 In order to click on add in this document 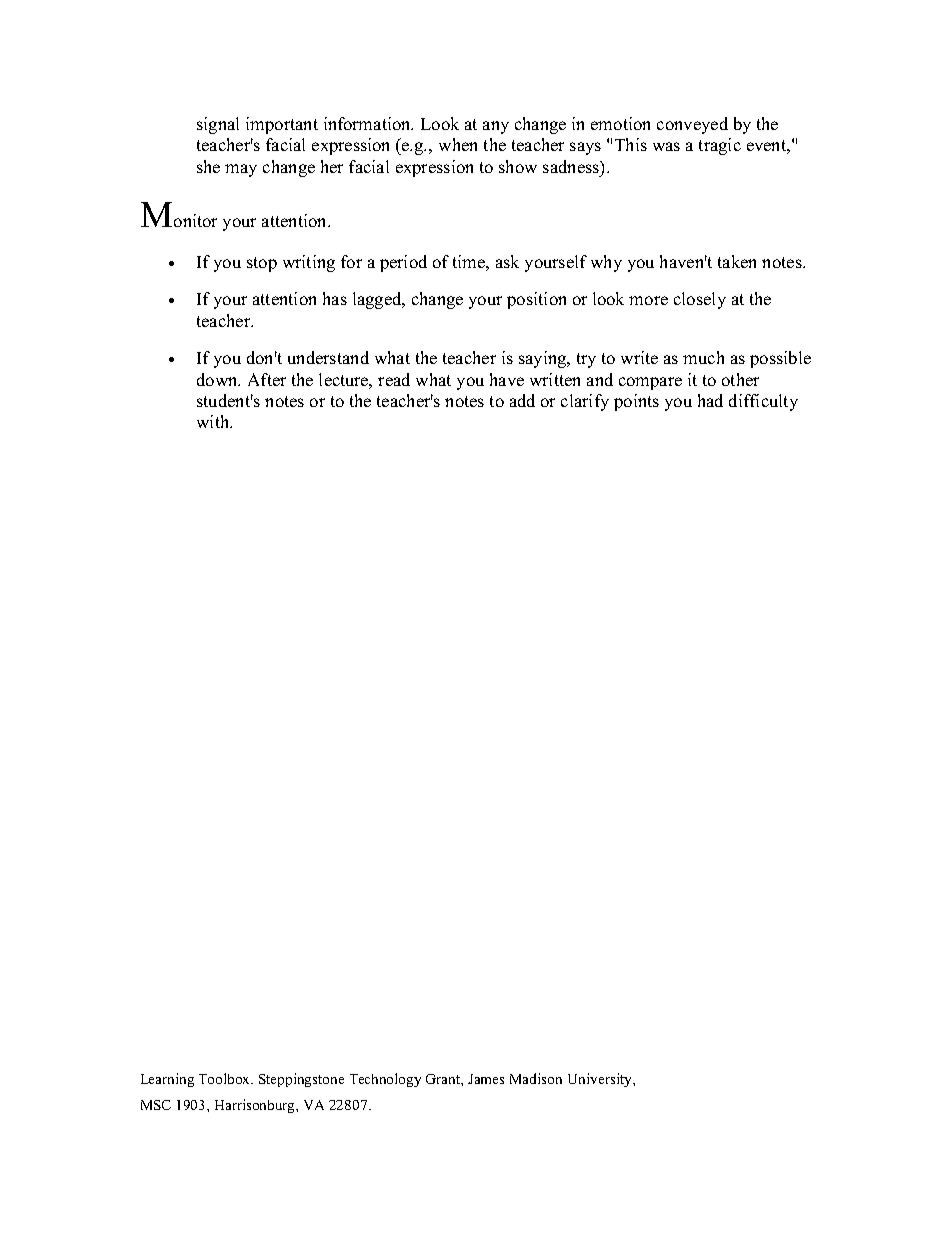, I will do `click(522, 400)`.
